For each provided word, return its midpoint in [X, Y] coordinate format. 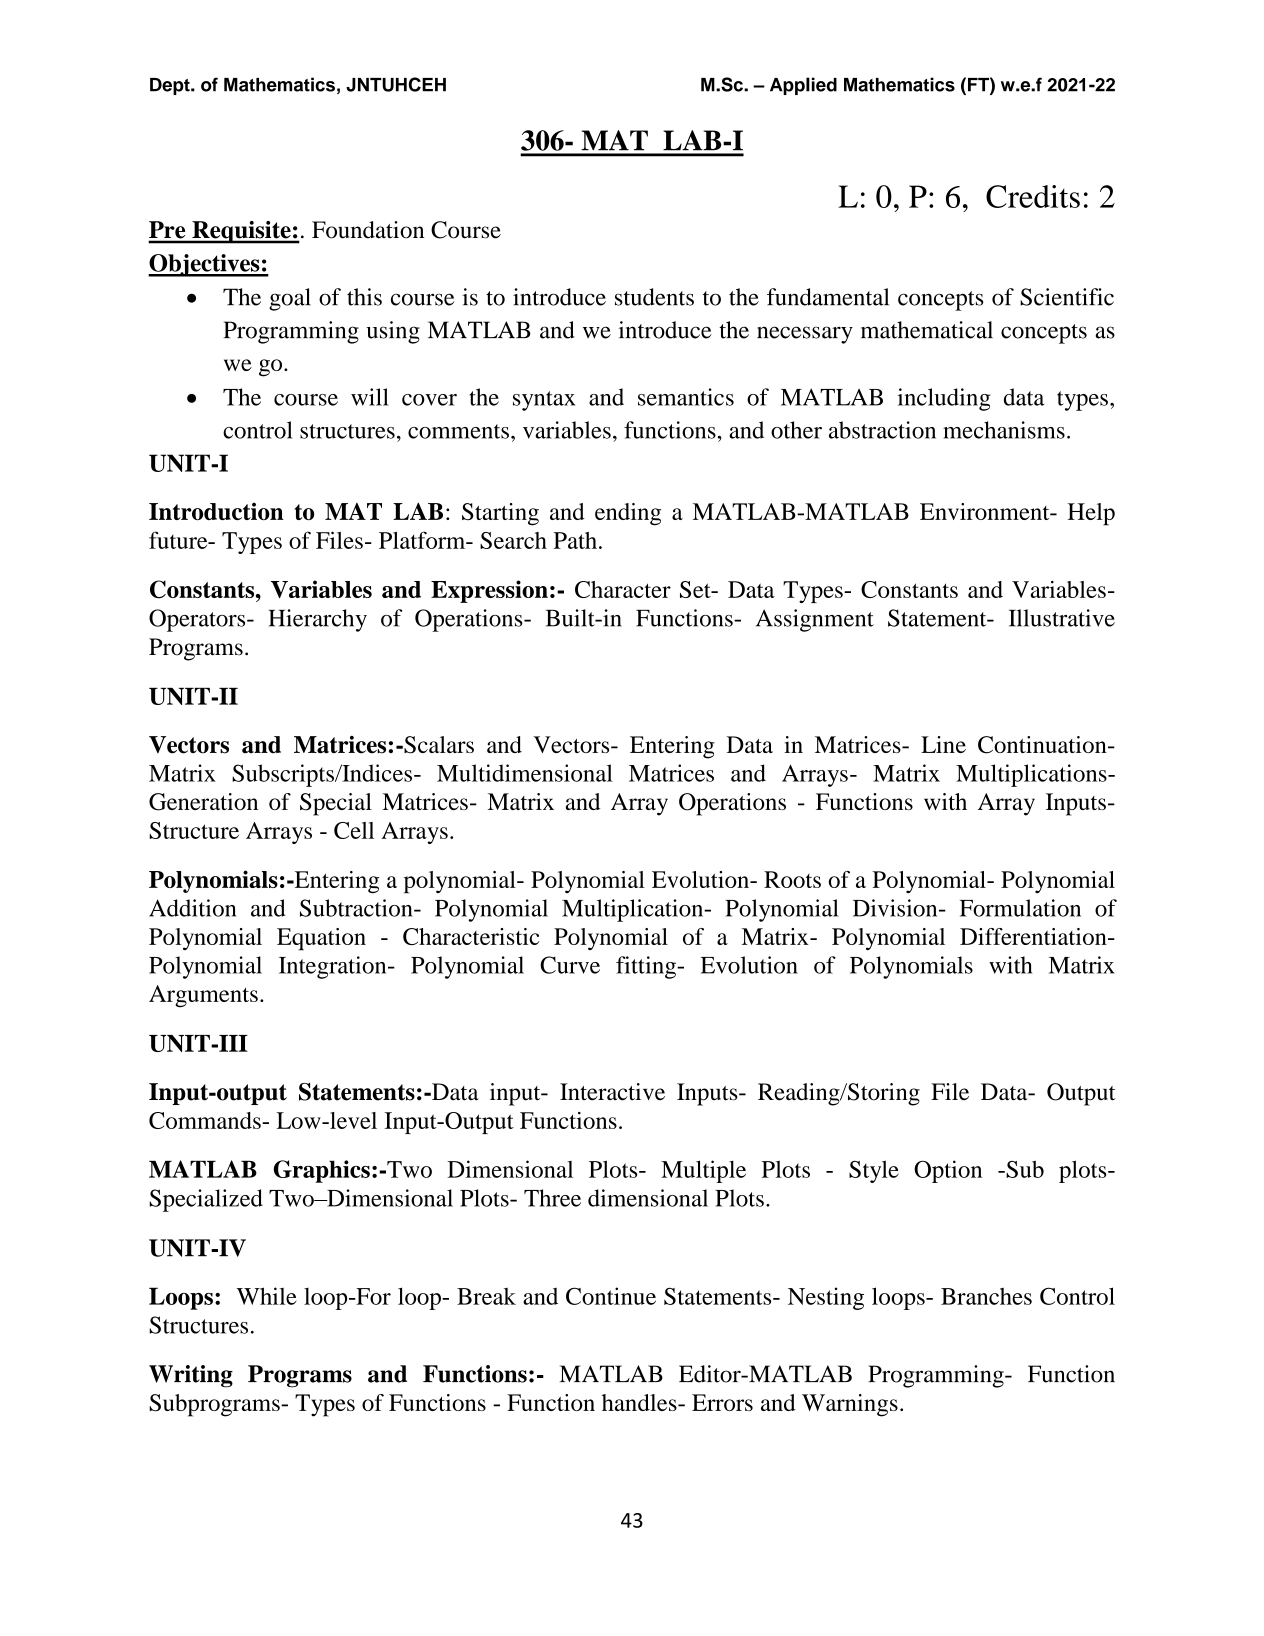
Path [575, 540]
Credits [1033, 196]
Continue [611, 1296]
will [370, 397]
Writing [191, 1376]
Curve [570, 965]
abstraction [882, 430]
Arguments [203, 996]
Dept [171, 86]
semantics [686, 397]
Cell [354, 830]
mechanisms [1004, 430]
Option [948, 1171]
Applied [803, 86]
